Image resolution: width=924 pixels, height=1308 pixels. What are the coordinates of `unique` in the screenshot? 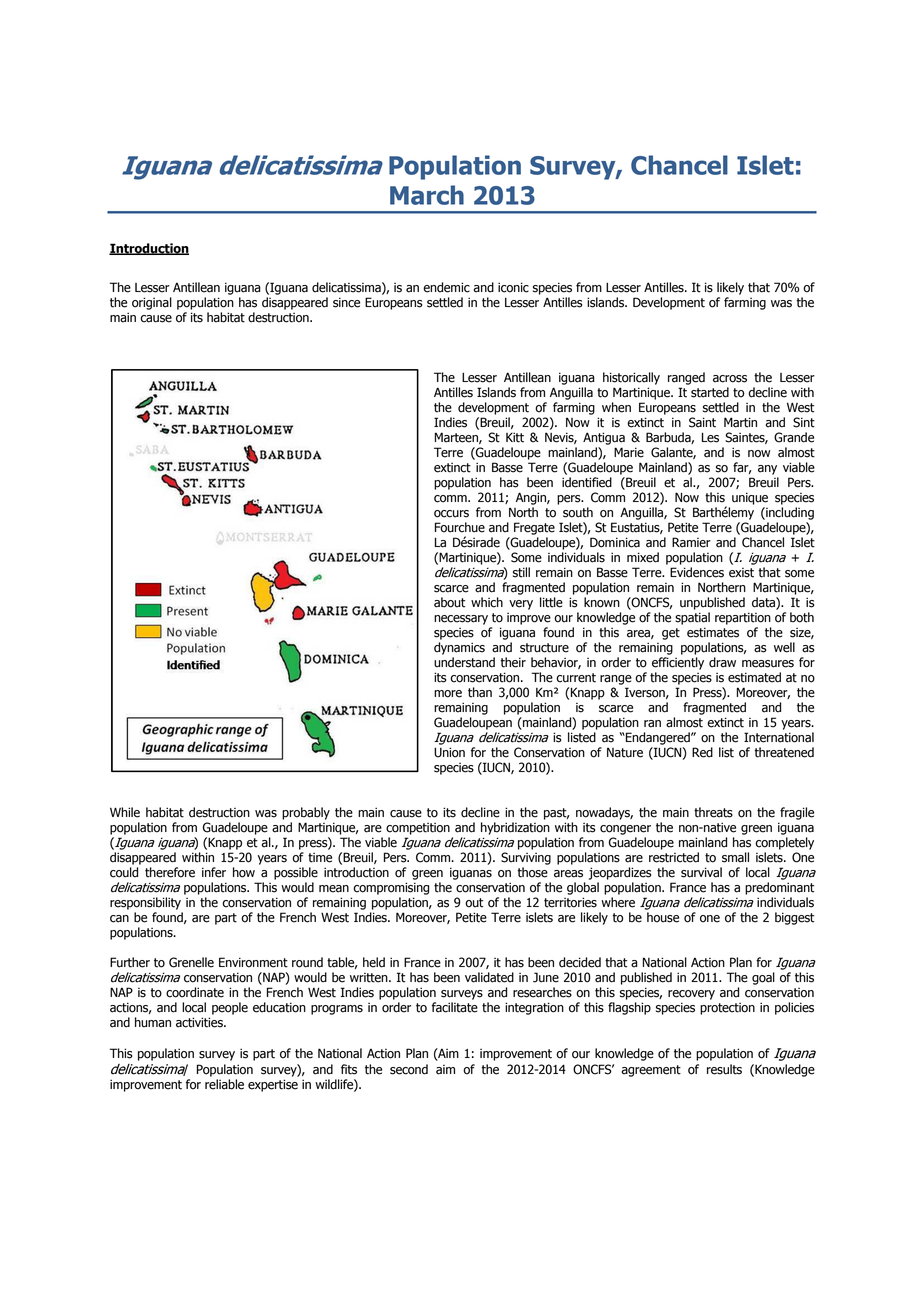 It's located at (750, 498).
